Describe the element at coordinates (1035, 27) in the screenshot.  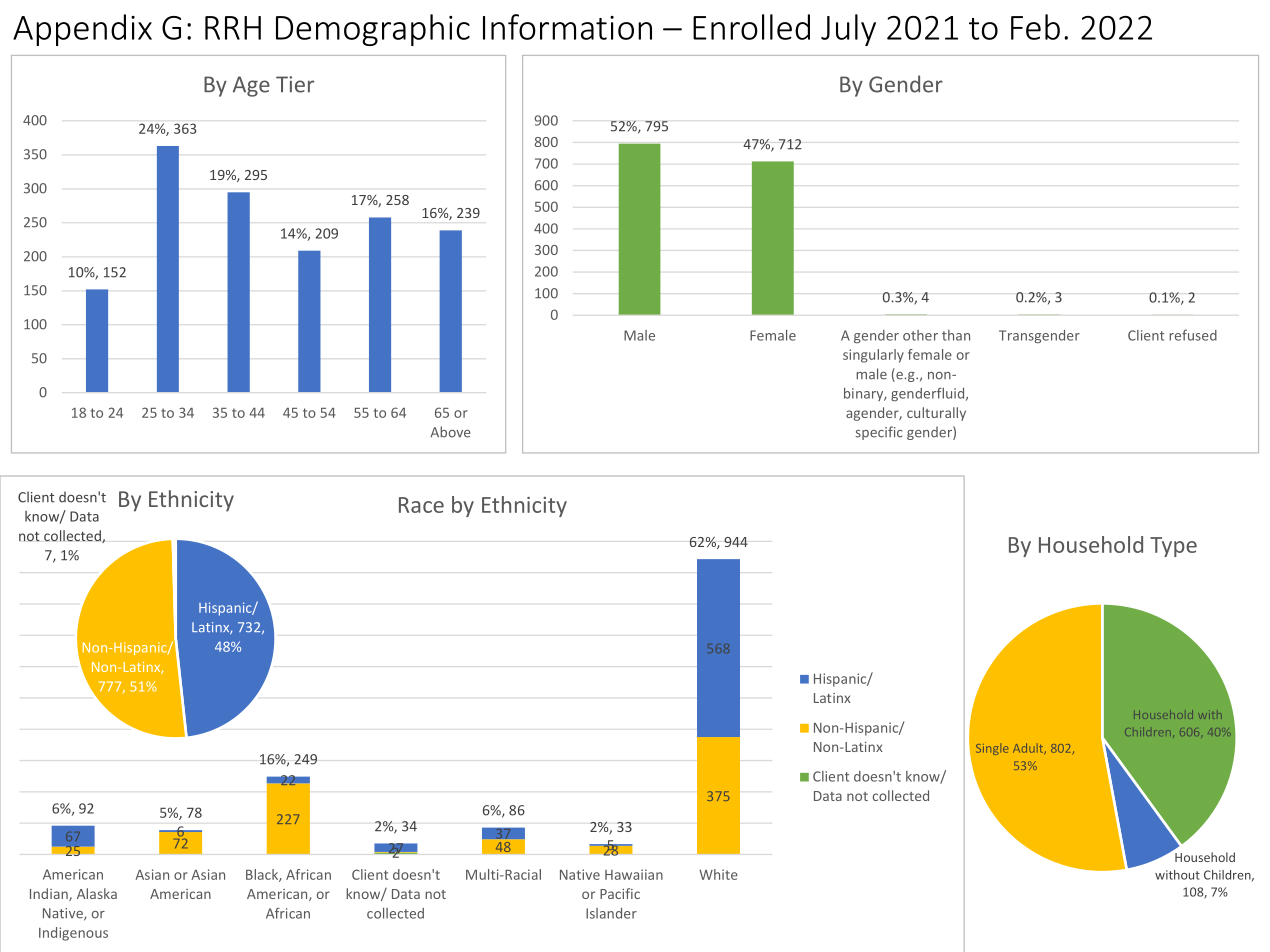
I see `Feb` at that location.
